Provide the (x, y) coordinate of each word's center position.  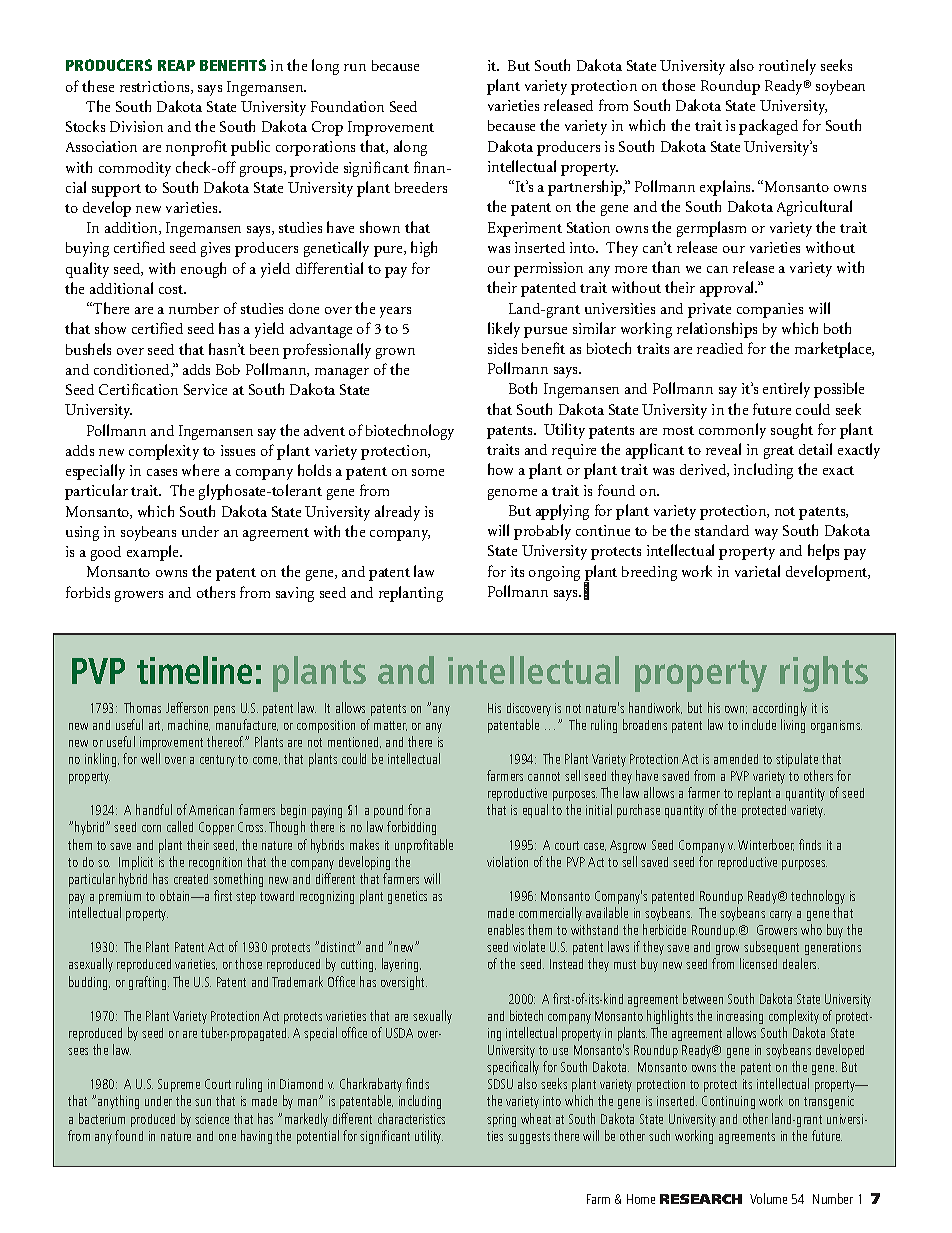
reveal (723, 449)
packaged (768, 127)
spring (501, 1120)
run (355, 67)
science (212, 1119)
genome (512, 494)
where (200, 470)
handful (154, 809)
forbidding (411, 828)
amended (736, 759)
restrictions (156, 87)
